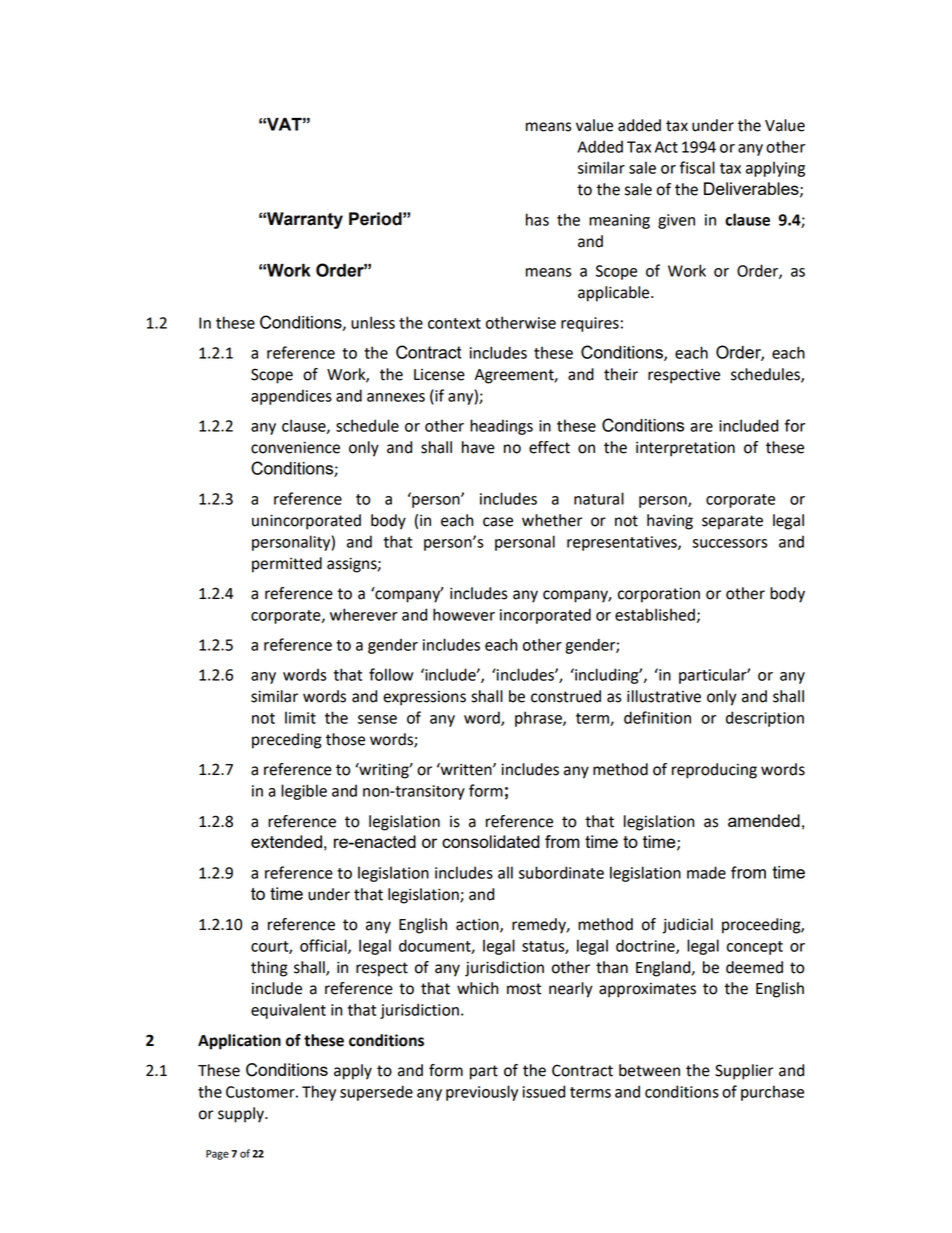 The image size is (952, 1233). I want to click on meaning, so click(619, 221).
